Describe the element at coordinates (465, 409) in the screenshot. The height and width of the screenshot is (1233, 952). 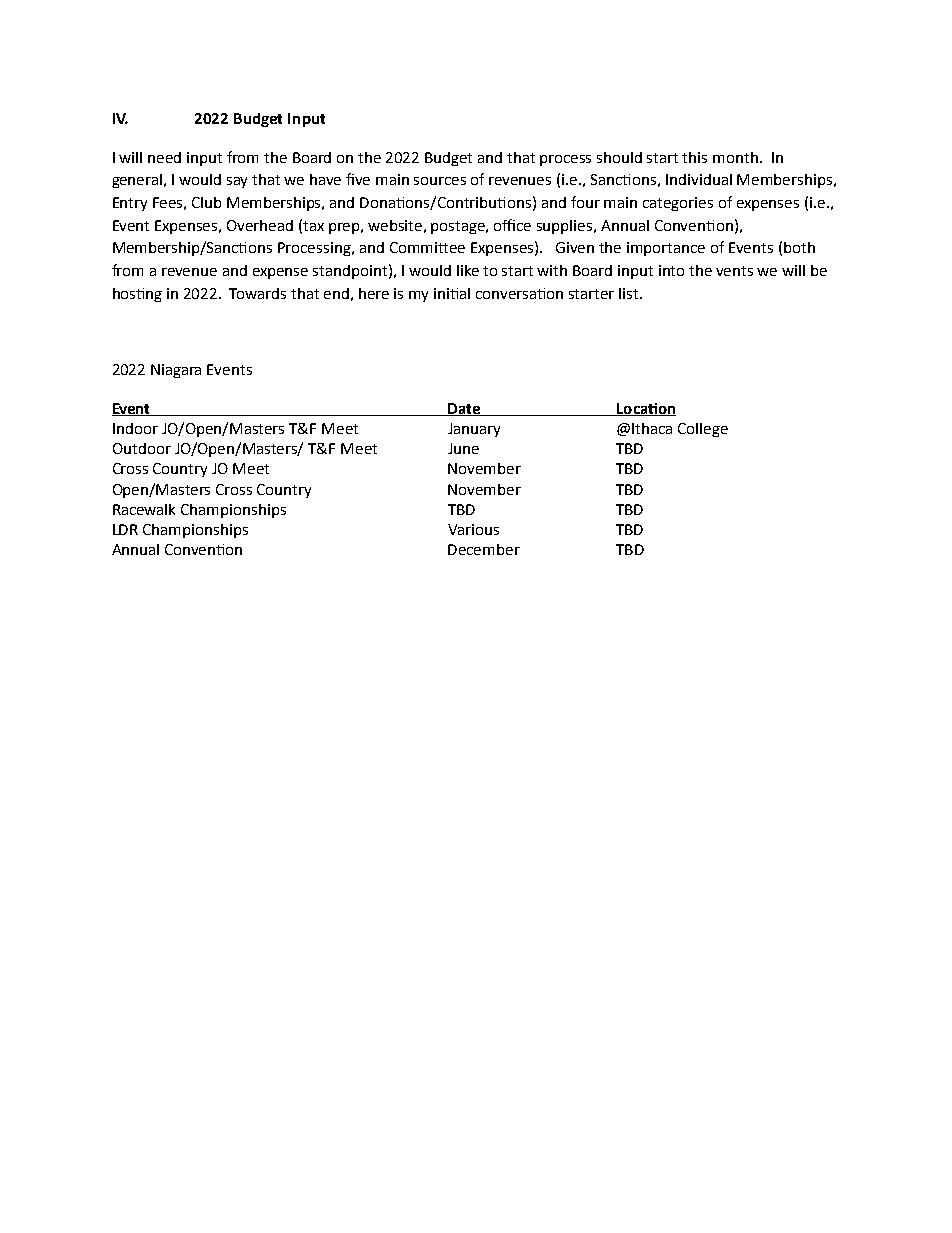
I see `Date` at that location.
